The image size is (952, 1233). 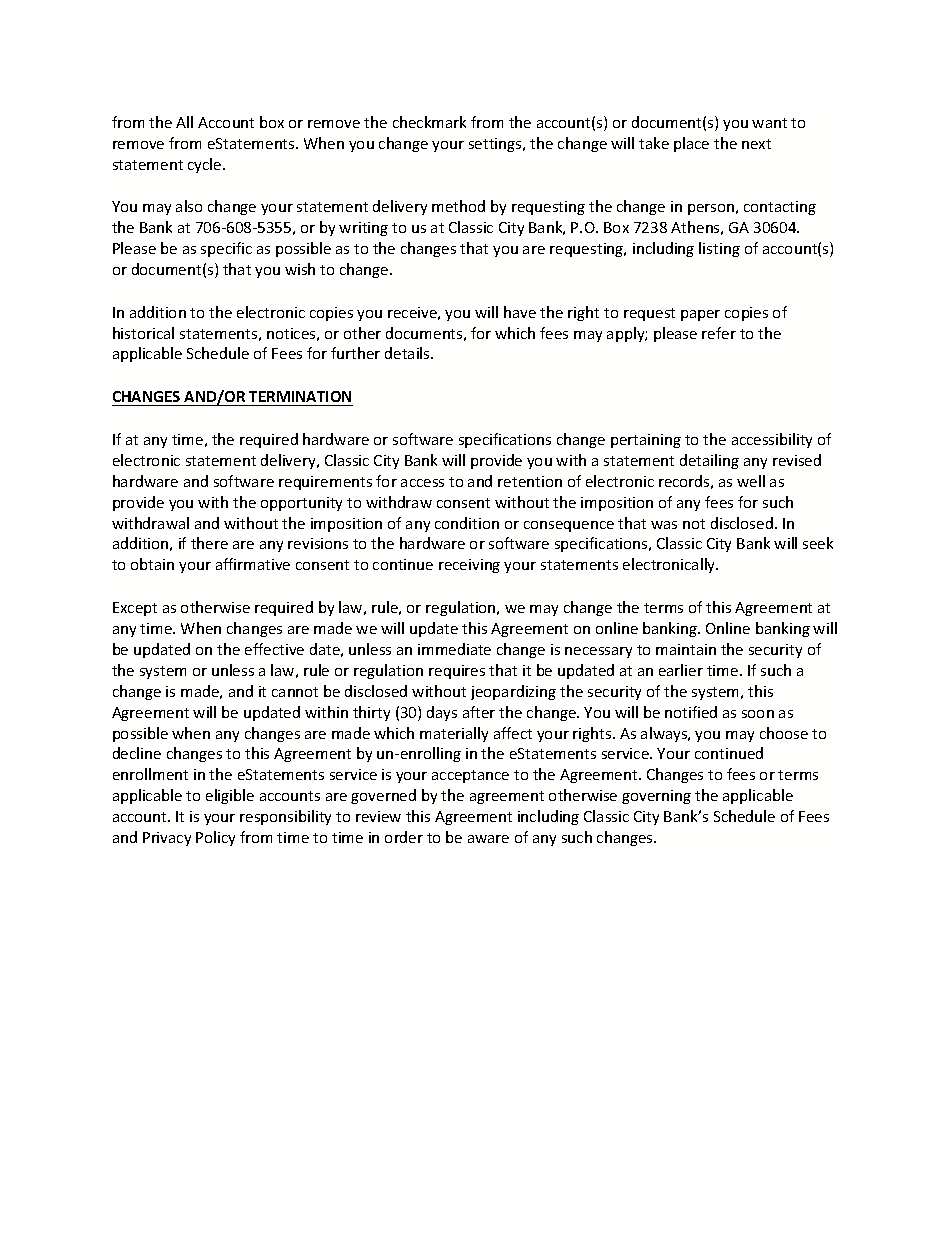 What do you see at coordinates (530, 481) in the image?
I see `retention` at bounding box center [530, 481].
